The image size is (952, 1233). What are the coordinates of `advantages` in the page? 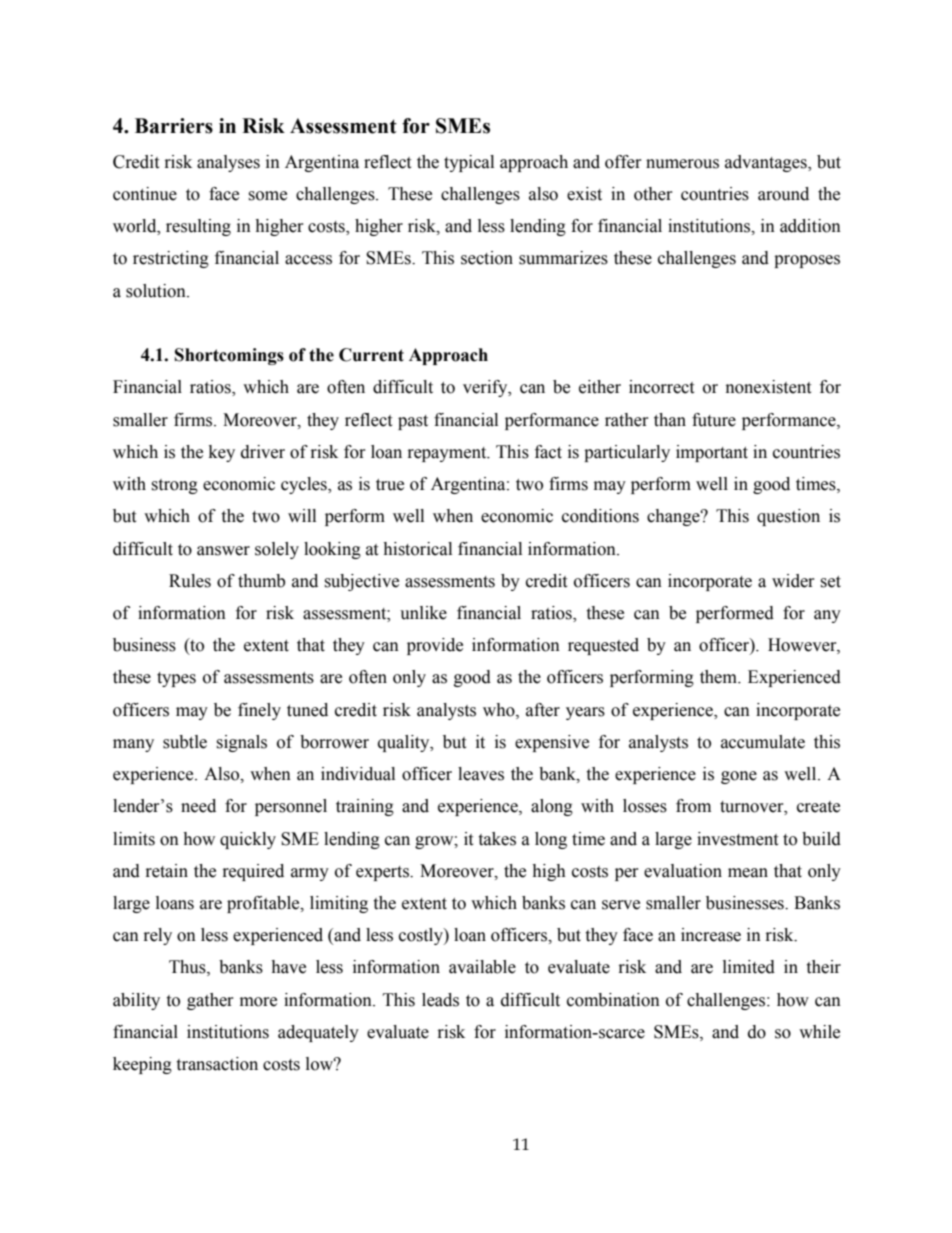 It's located at (767, 163).
